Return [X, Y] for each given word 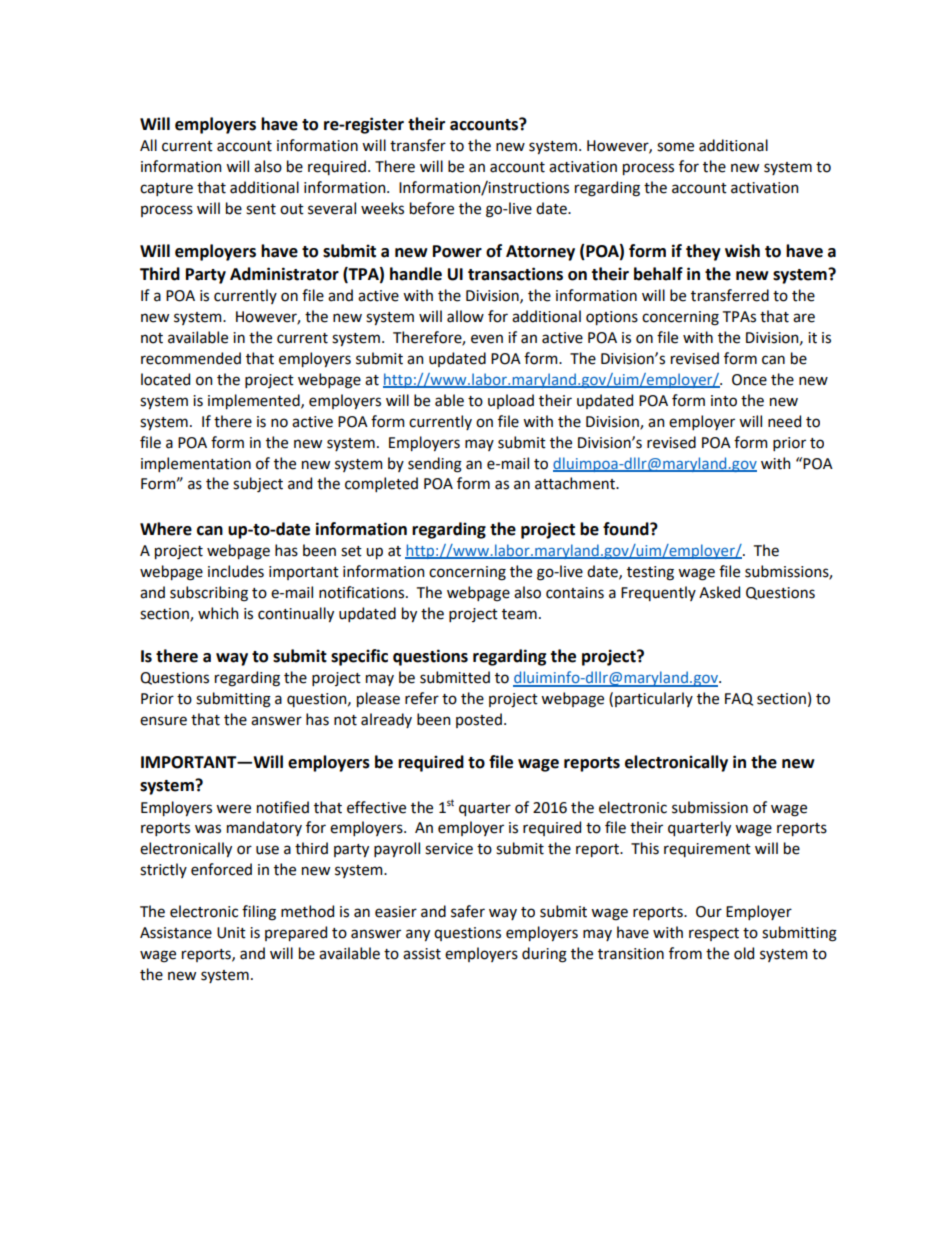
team [519, 614]
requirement [707, 850]
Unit [231, 933]
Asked [719, 592]
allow [465, 316]
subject [258, 484]
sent [261, 209]
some [675, 147]
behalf [658, 274]
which [218, 613]
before [432, 208]
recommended [191, 358]
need [784, 421]
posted [479, 720]
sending [435, 465]
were [233, 809]
